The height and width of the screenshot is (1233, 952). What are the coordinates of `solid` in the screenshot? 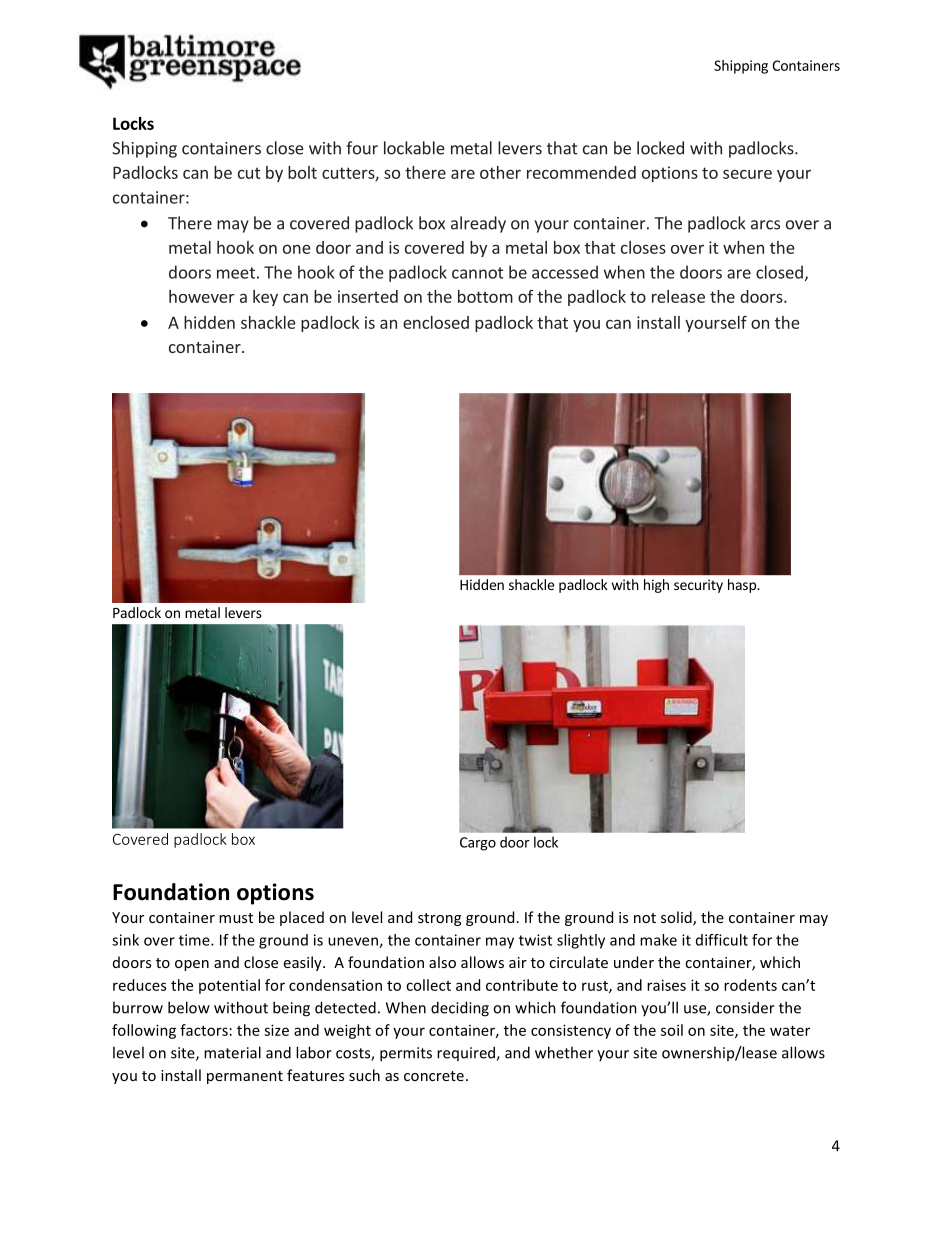 It's located at (677, 918).
